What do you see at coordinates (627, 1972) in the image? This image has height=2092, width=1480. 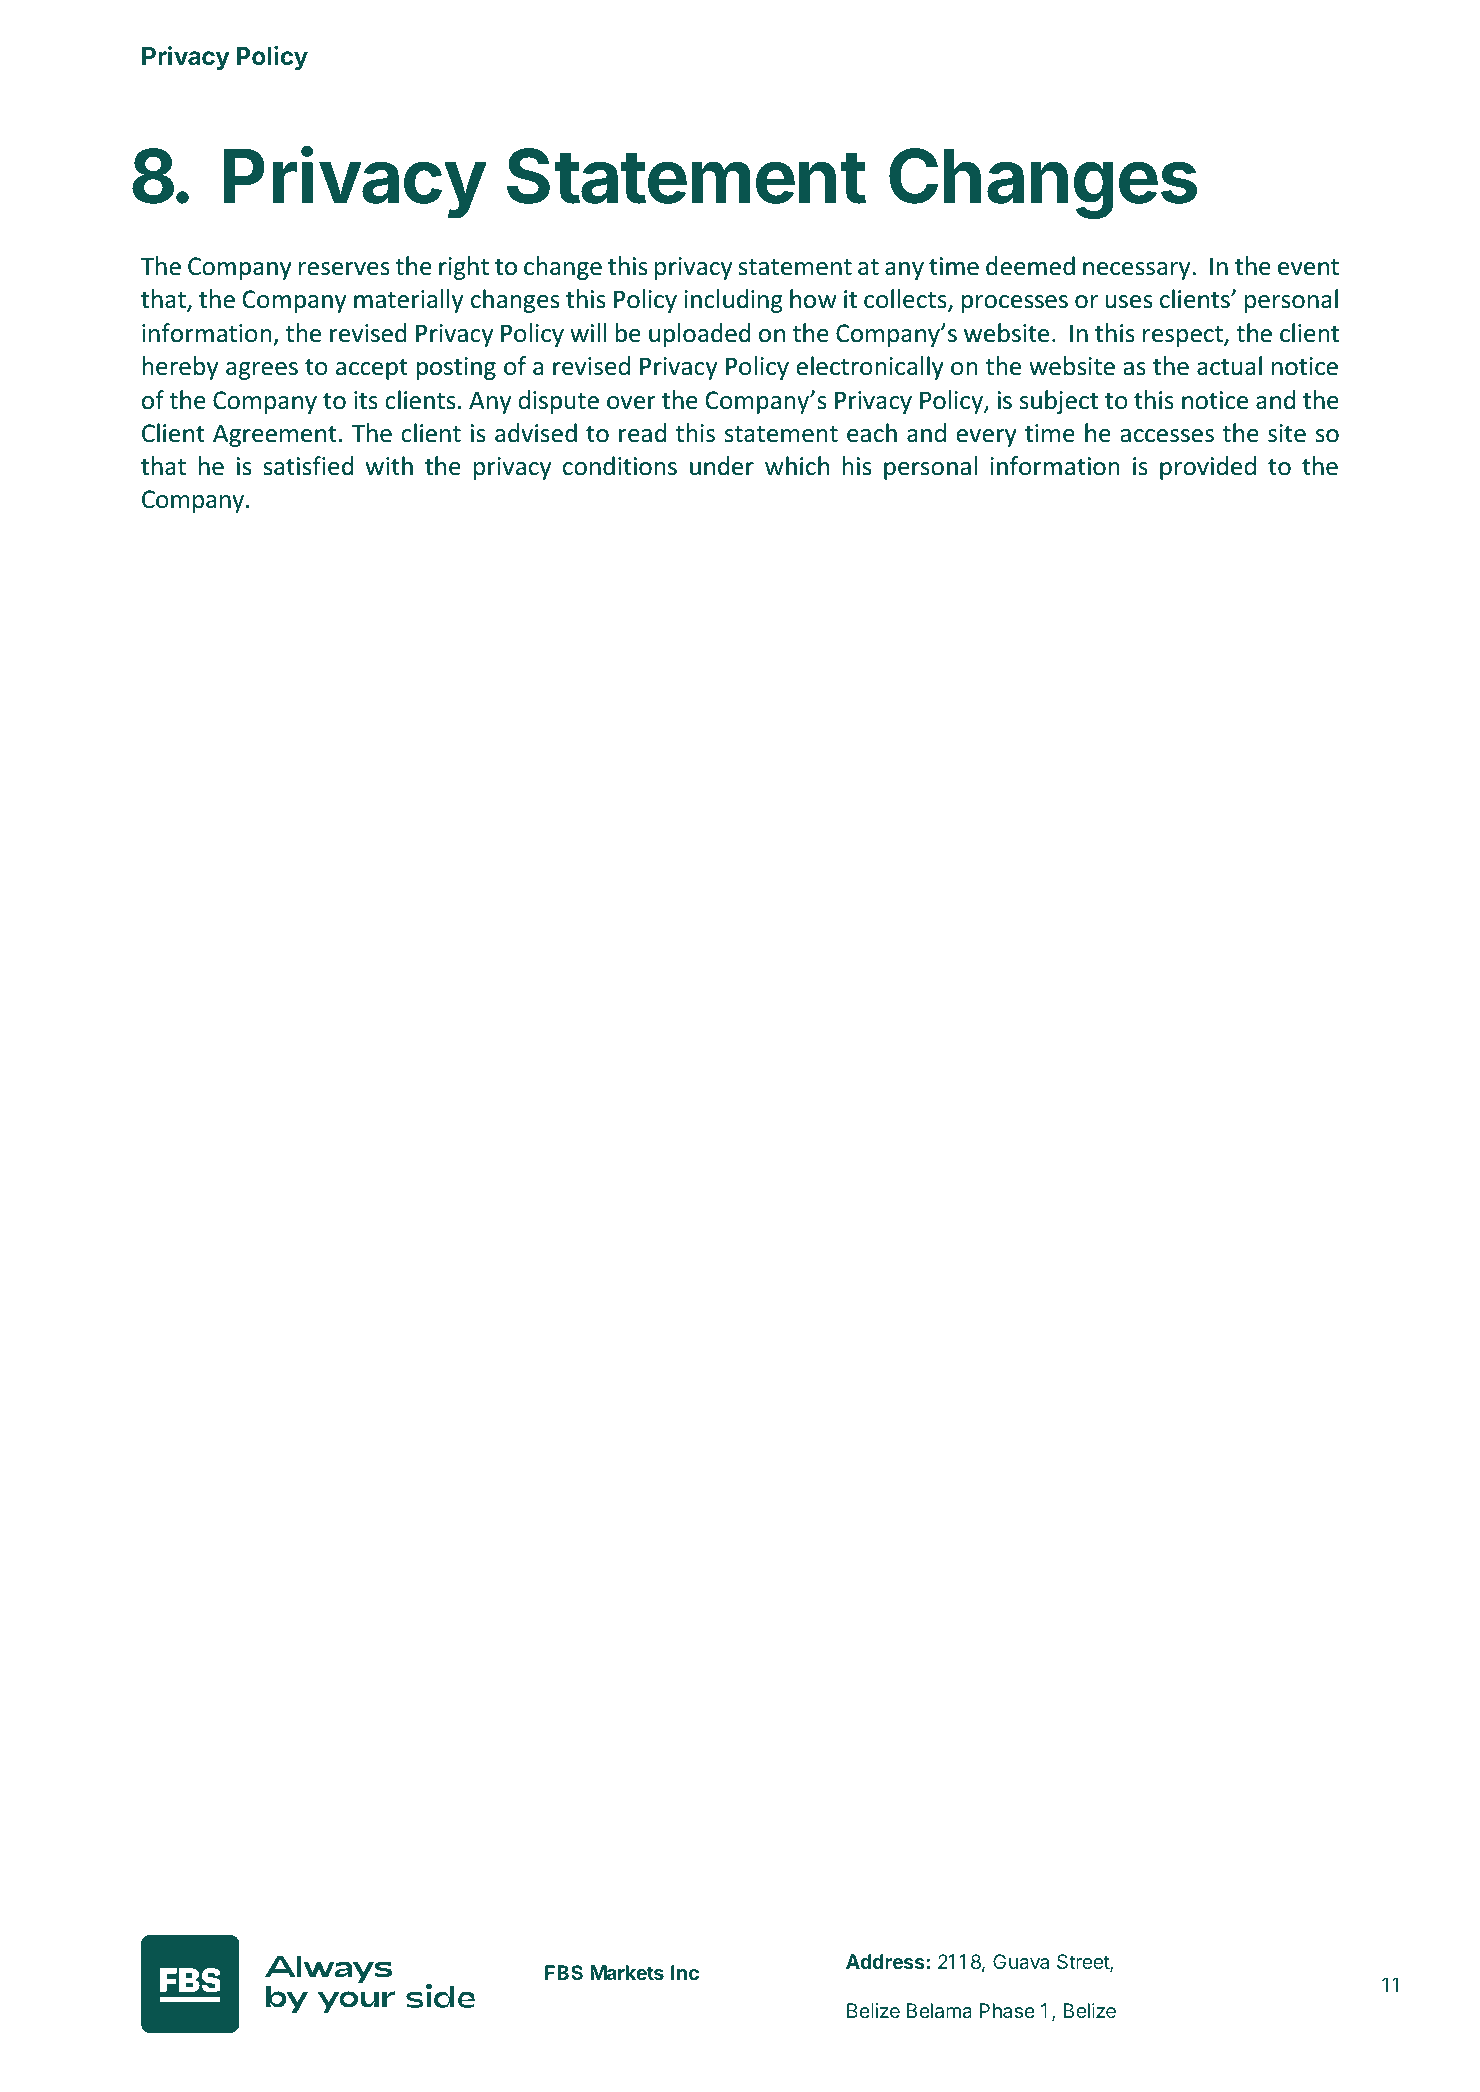 I see `Markets` at bounding box center [627, 1972].
